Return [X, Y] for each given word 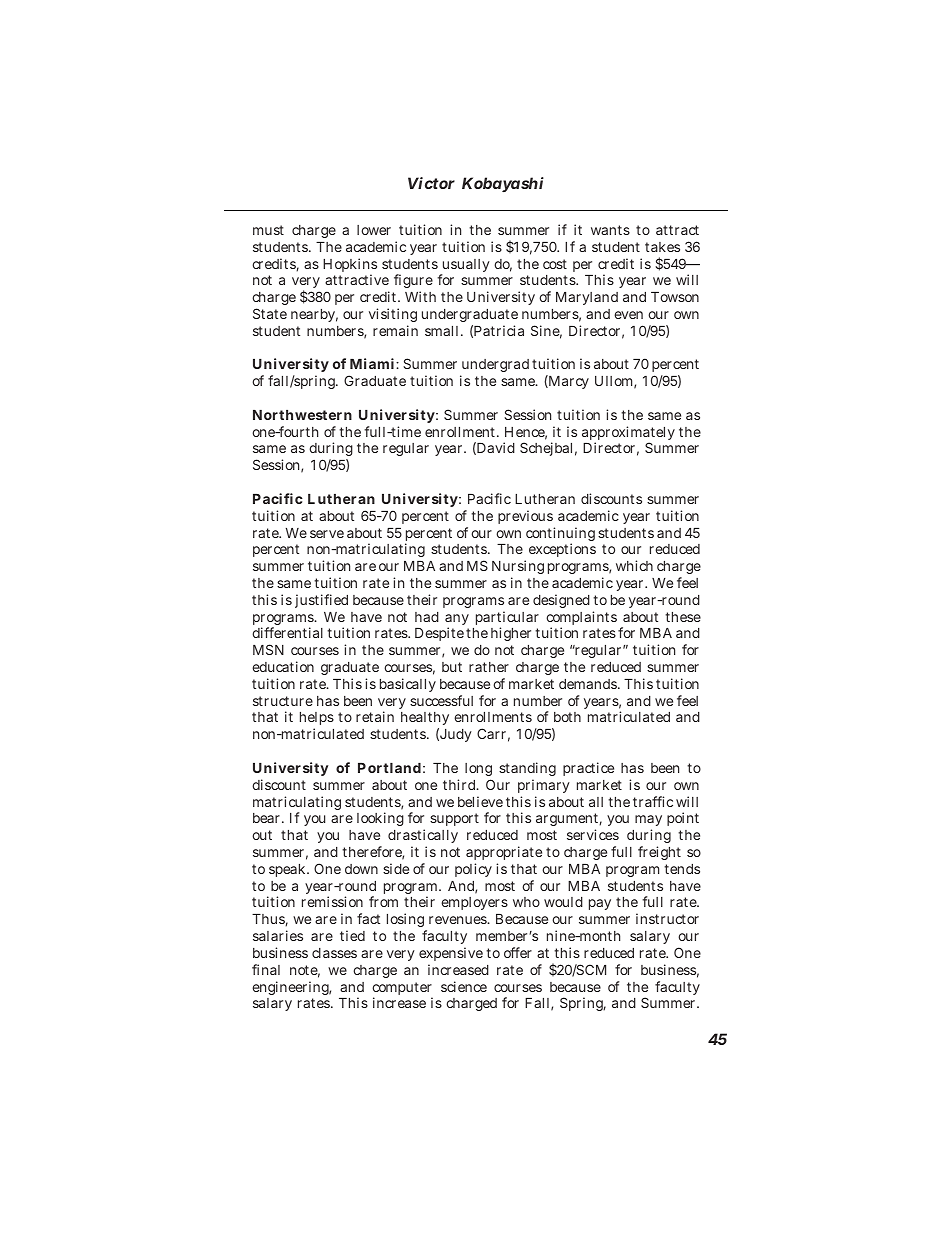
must [268, 230]
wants [610, 230]
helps [317, 720]
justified [321, 601]
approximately [628, 434]
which [634, 565]
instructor [667, 918]
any [457, 621]
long [478, 769]
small [443, 331]
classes [334, 953]
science [464, 986]
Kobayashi [503, 184]
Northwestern [302, 415]
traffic [653, 801]
